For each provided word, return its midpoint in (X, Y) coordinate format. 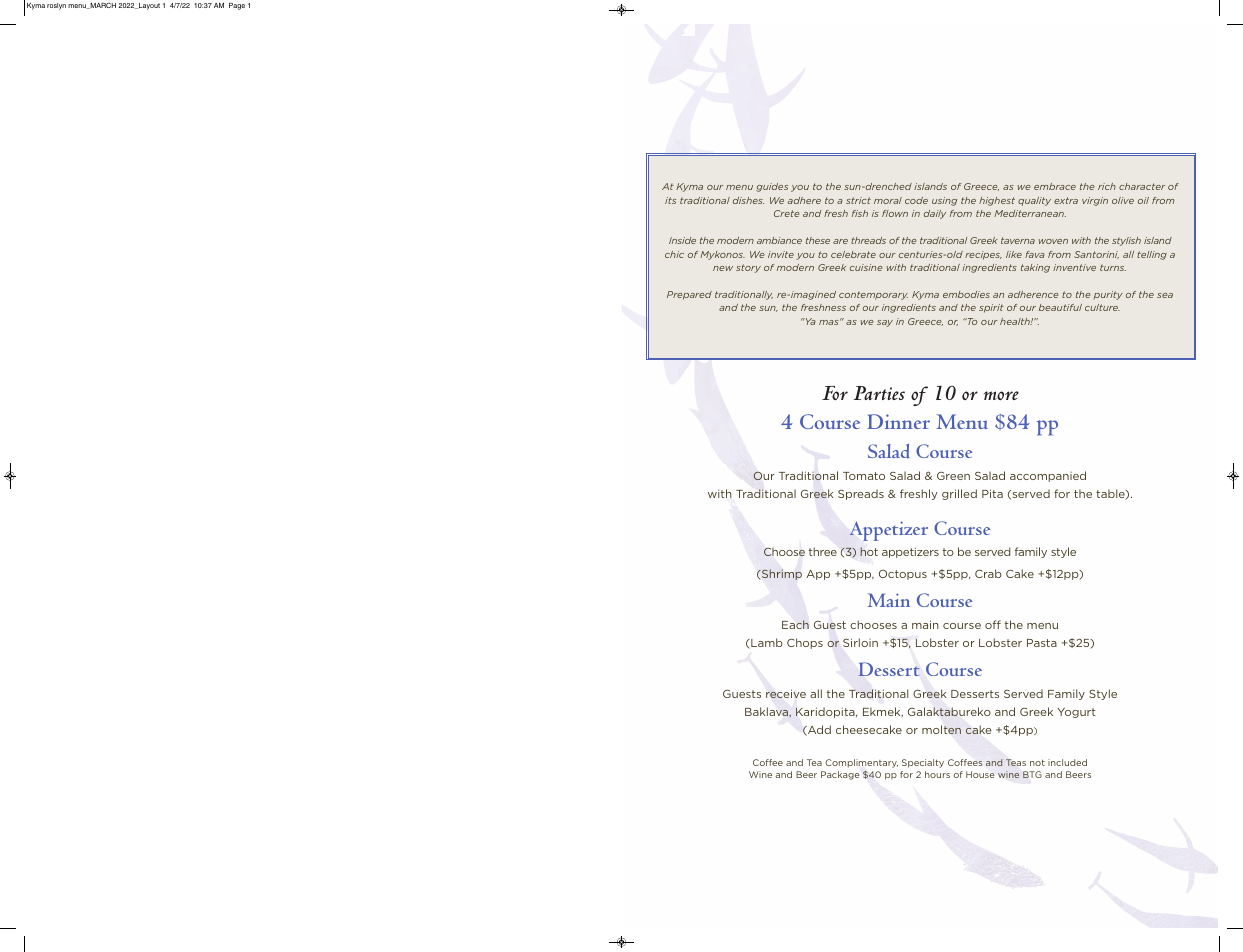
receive (786, 693)
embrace (1055, 186)
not (1037, 762)
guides (772, 187)
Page (237, 6)
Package (840, 775)
